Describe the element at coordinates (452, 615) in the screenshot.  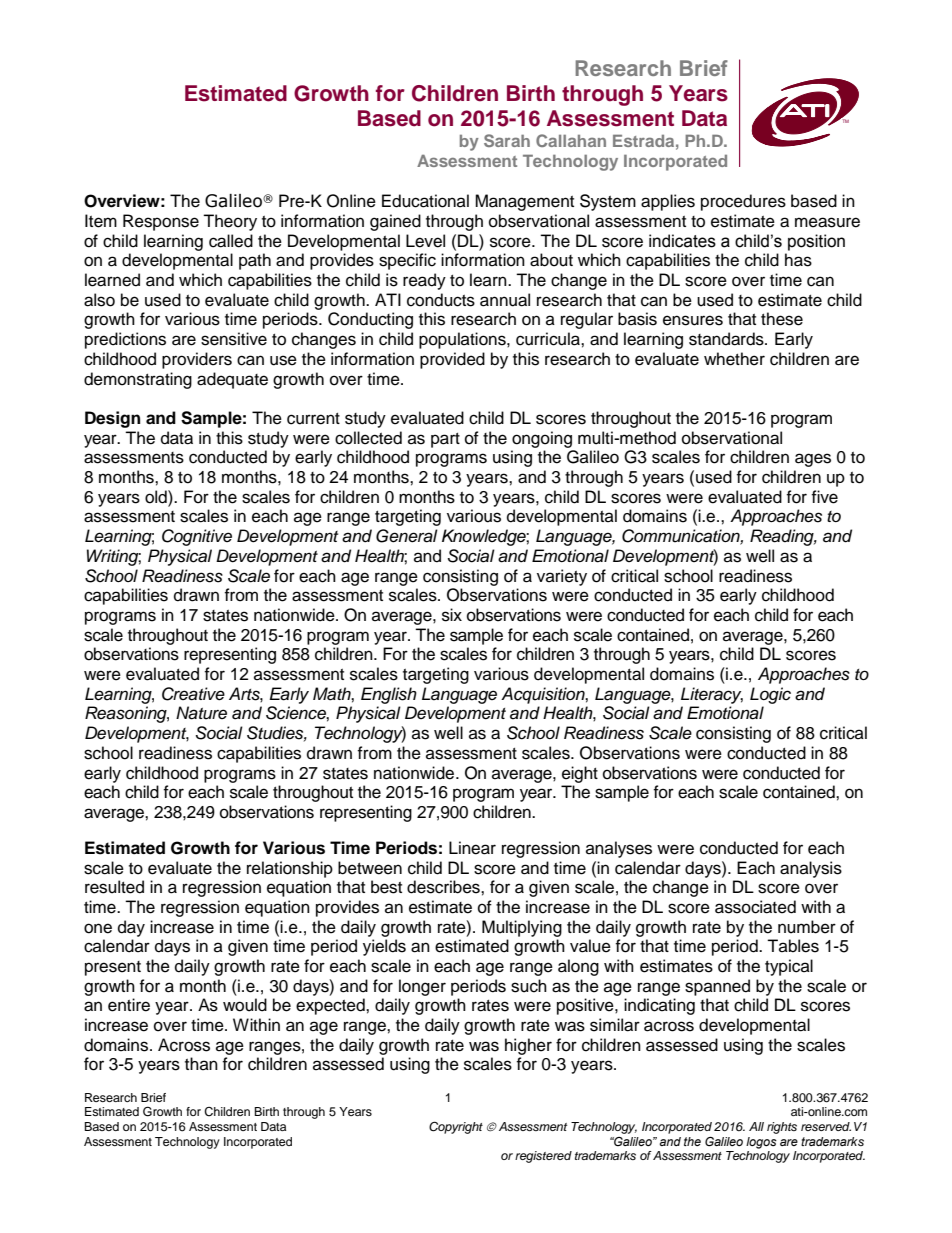
I see `six` at that location.
